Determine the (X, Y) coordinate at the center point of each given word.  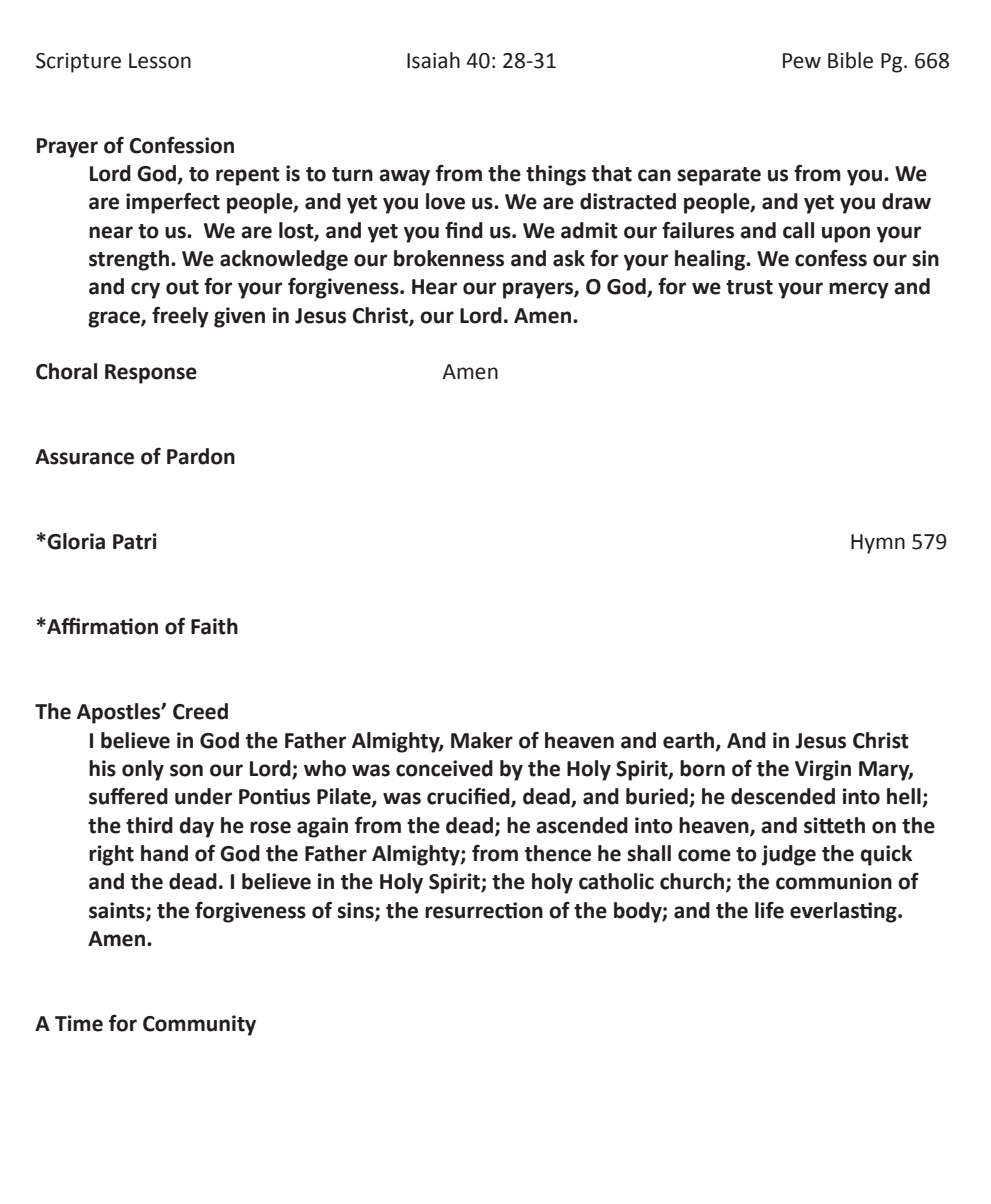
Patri (135, 541)
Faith (214, 626)
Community (199, 1025)
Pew (802, 61)
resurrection (484, 910)
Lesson (160, 61)
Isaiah (433, 60)
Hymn (878, 544)
